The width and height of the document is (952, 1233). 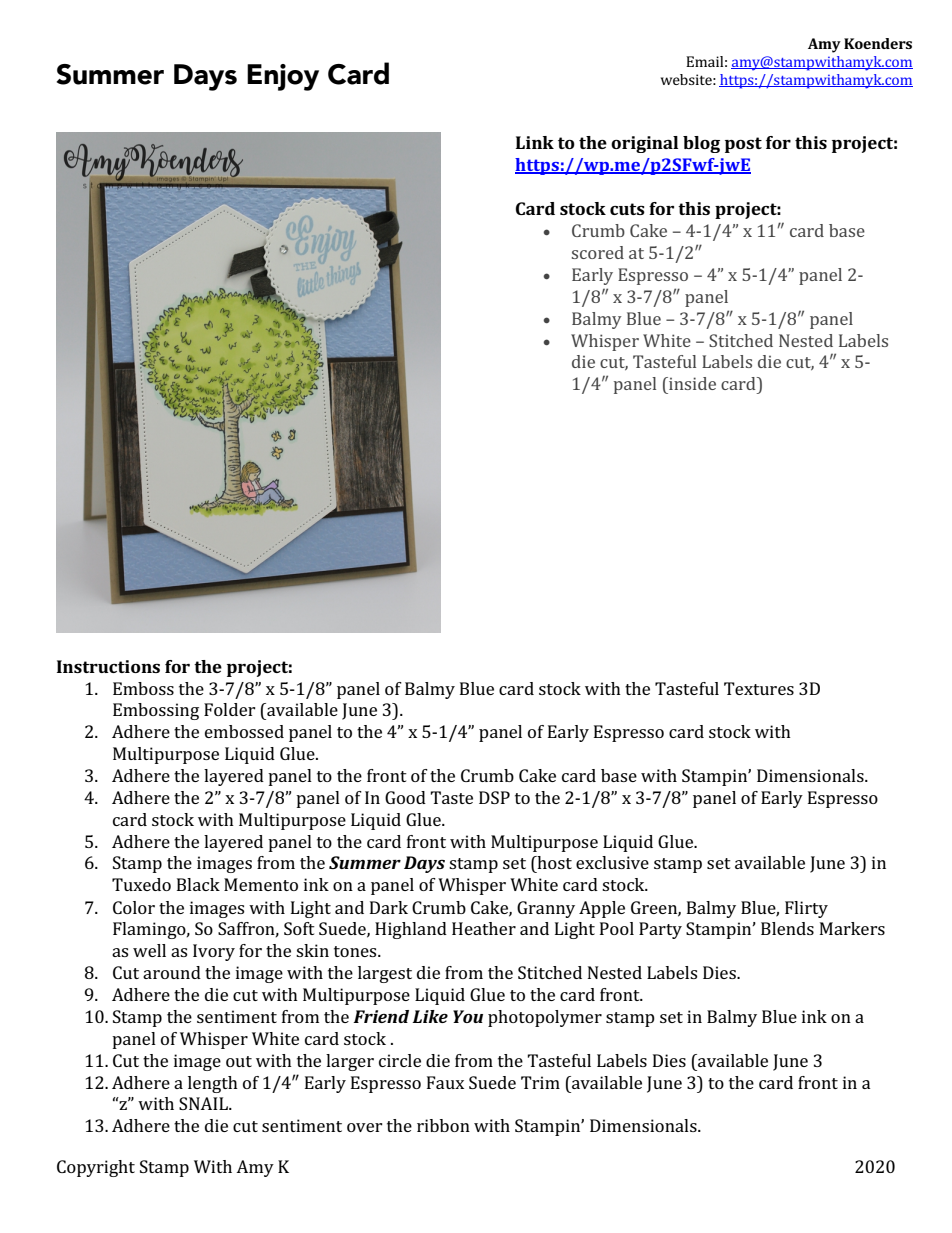 I want to click on post, so click(x=743, y=145).
